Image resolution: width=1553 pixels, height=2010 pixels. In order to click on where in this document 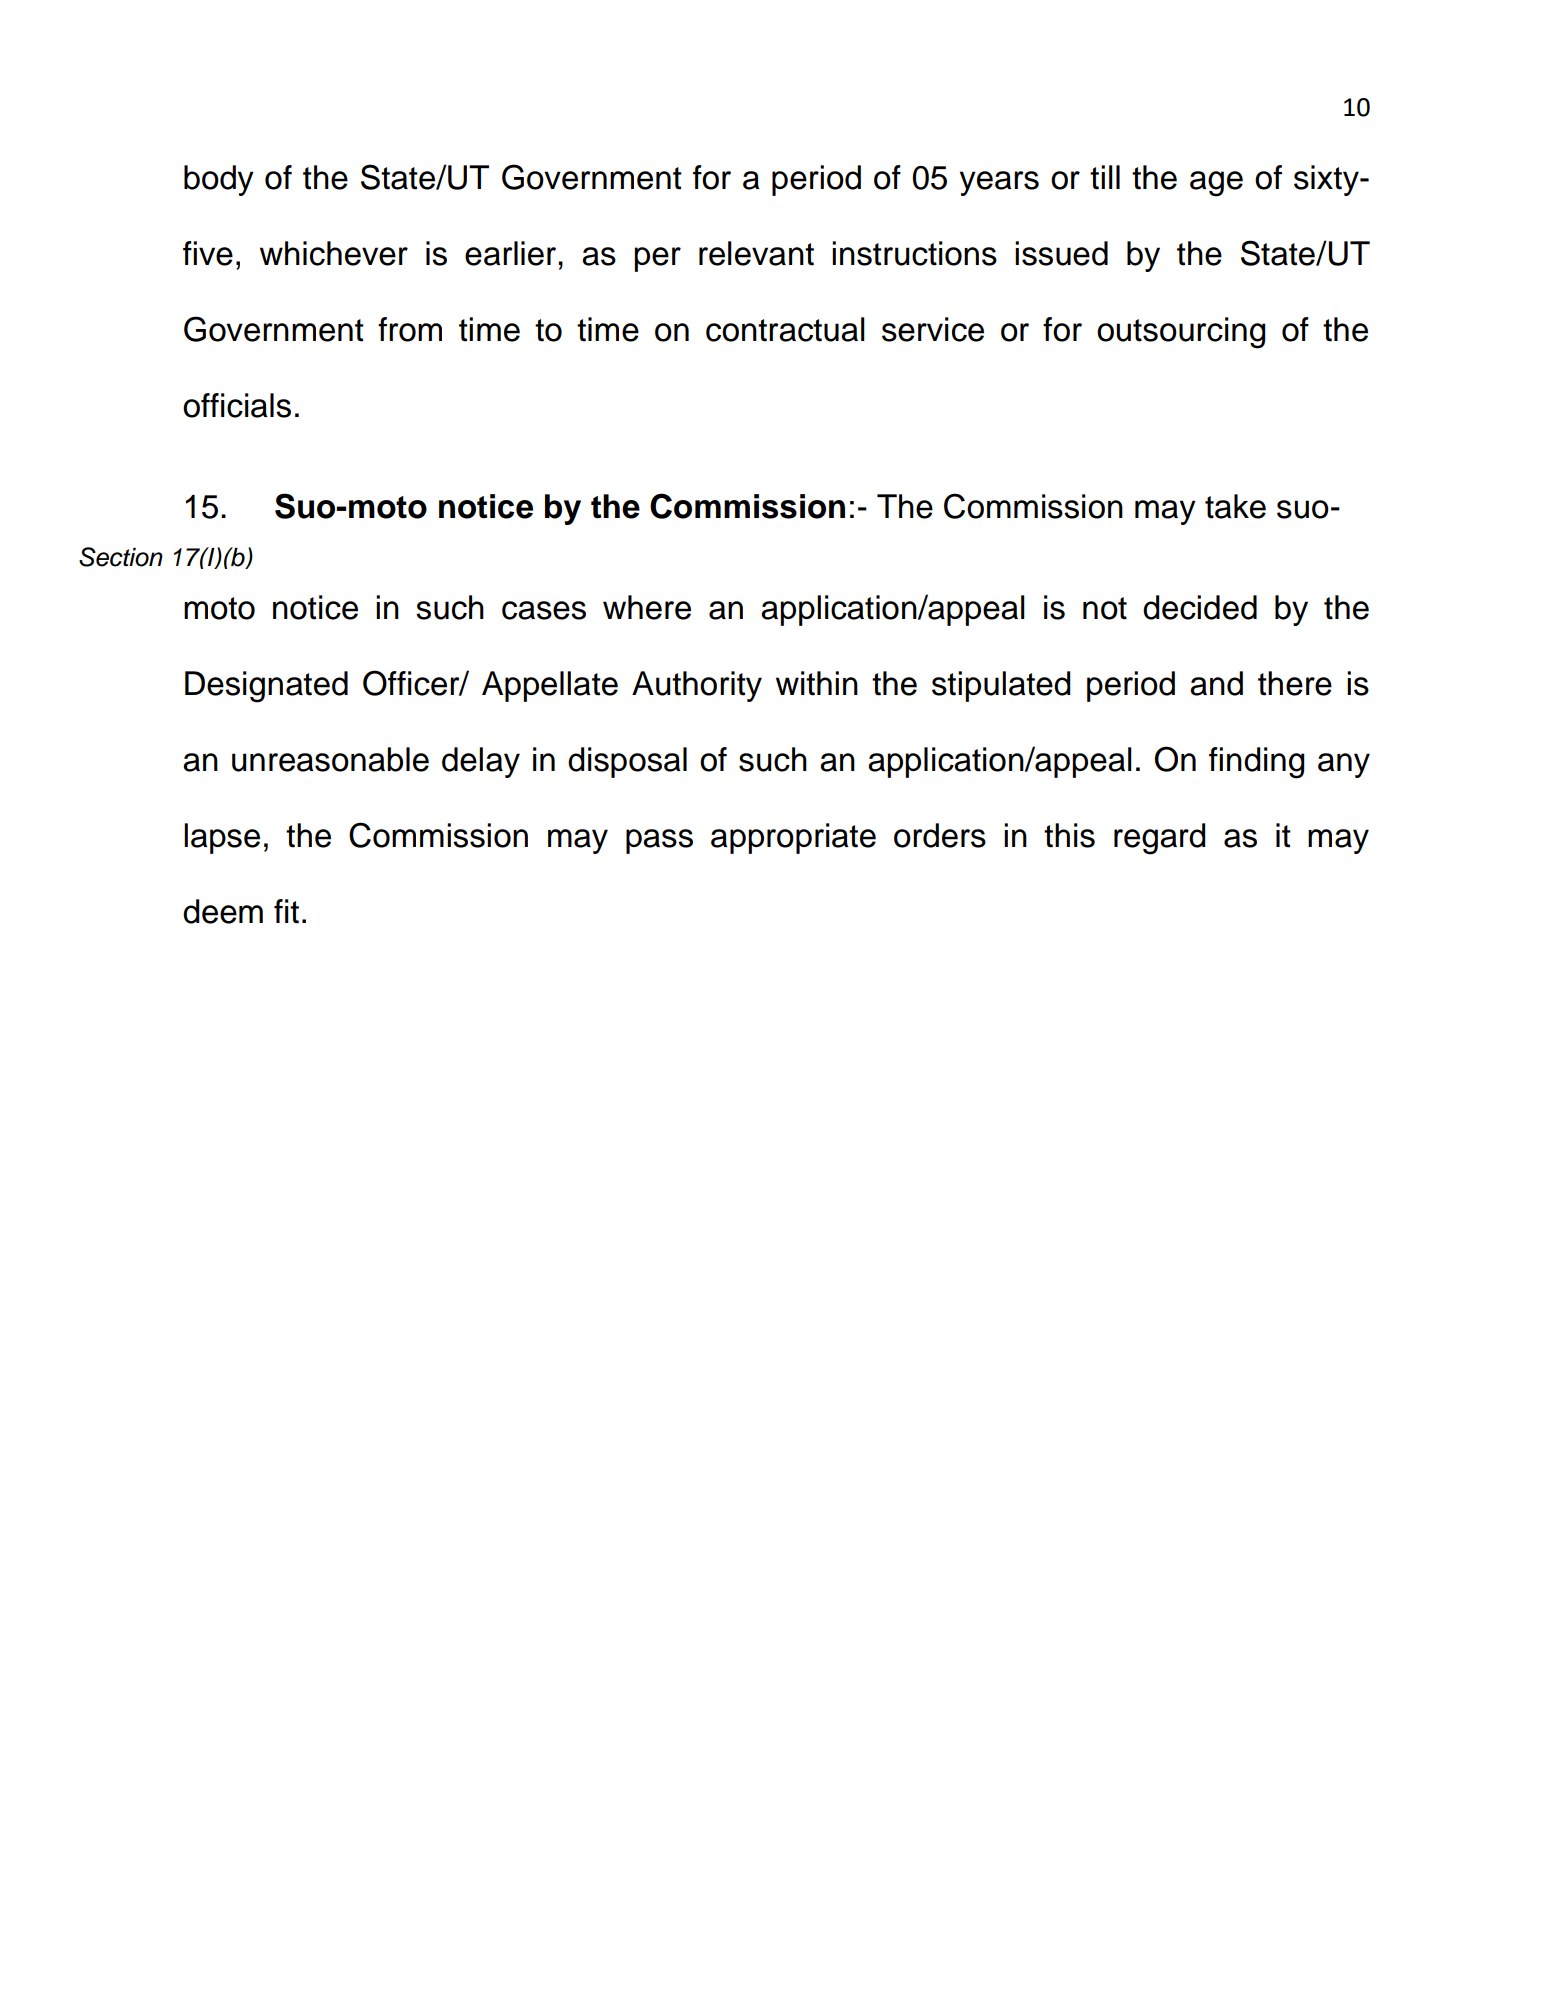, I will do `click(647, 607)`.
